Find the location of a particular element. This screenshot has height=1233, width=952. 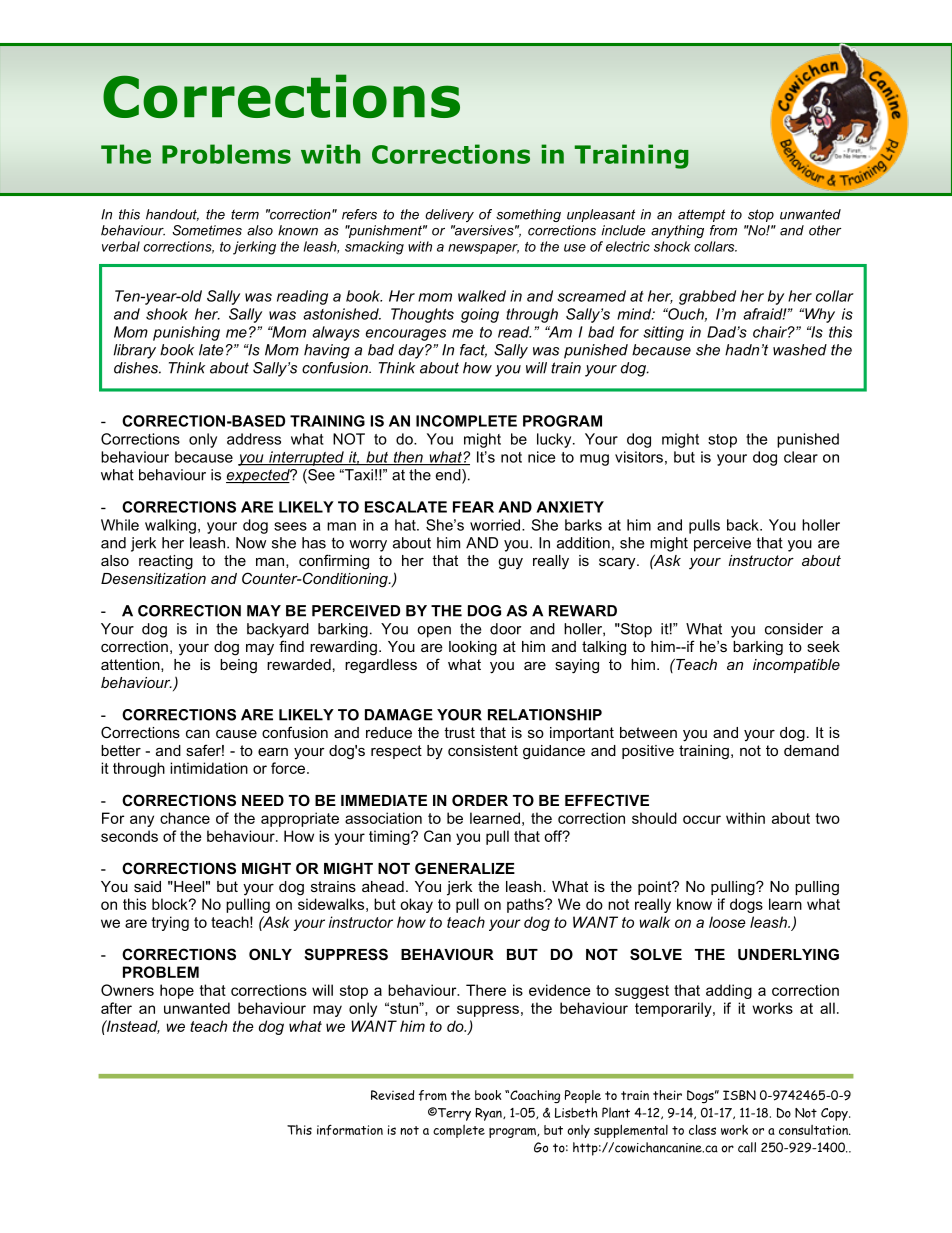

information is located at coordinates (350, 1130).
